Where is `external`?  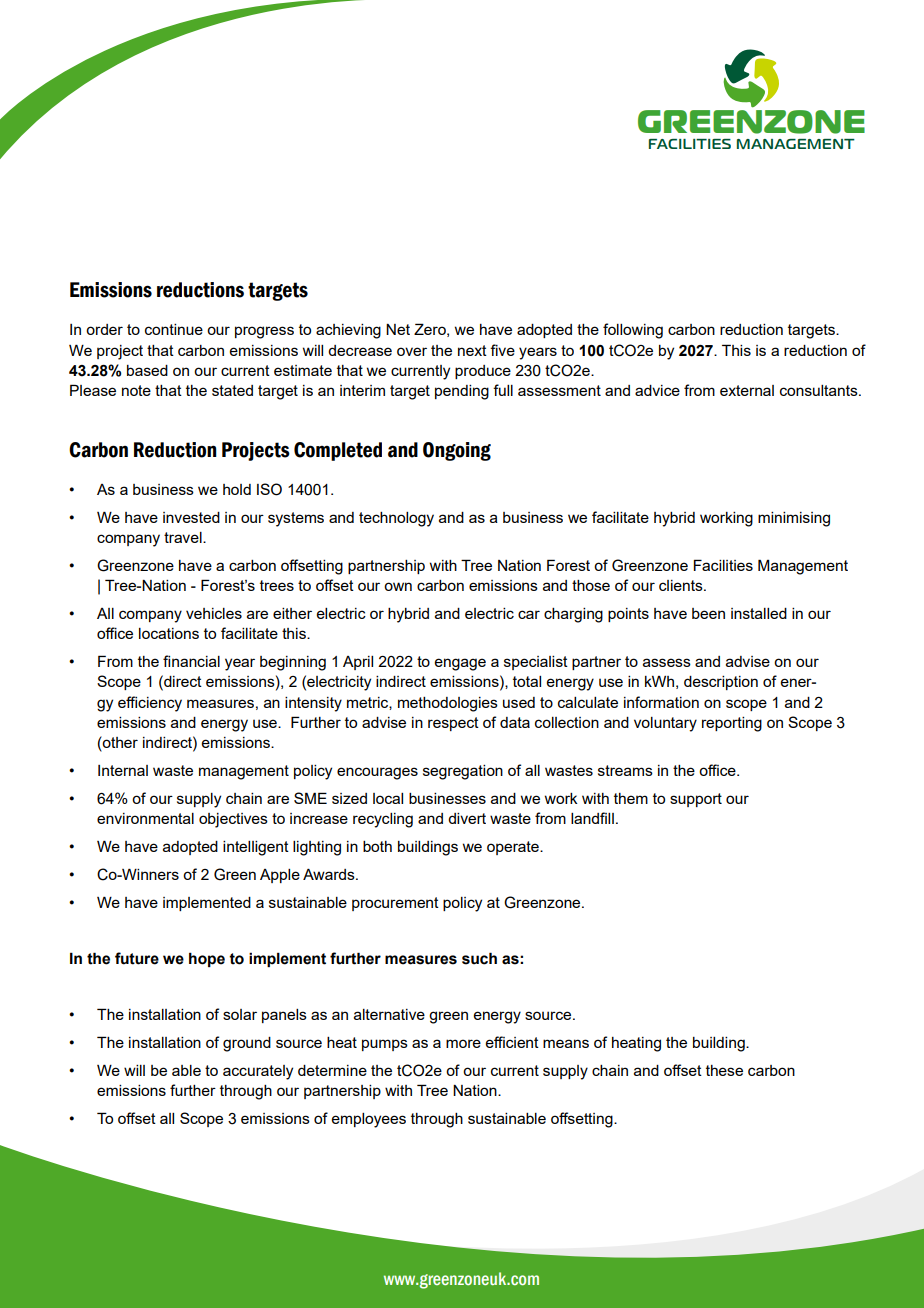 external is located at coordinates (747, 390).
